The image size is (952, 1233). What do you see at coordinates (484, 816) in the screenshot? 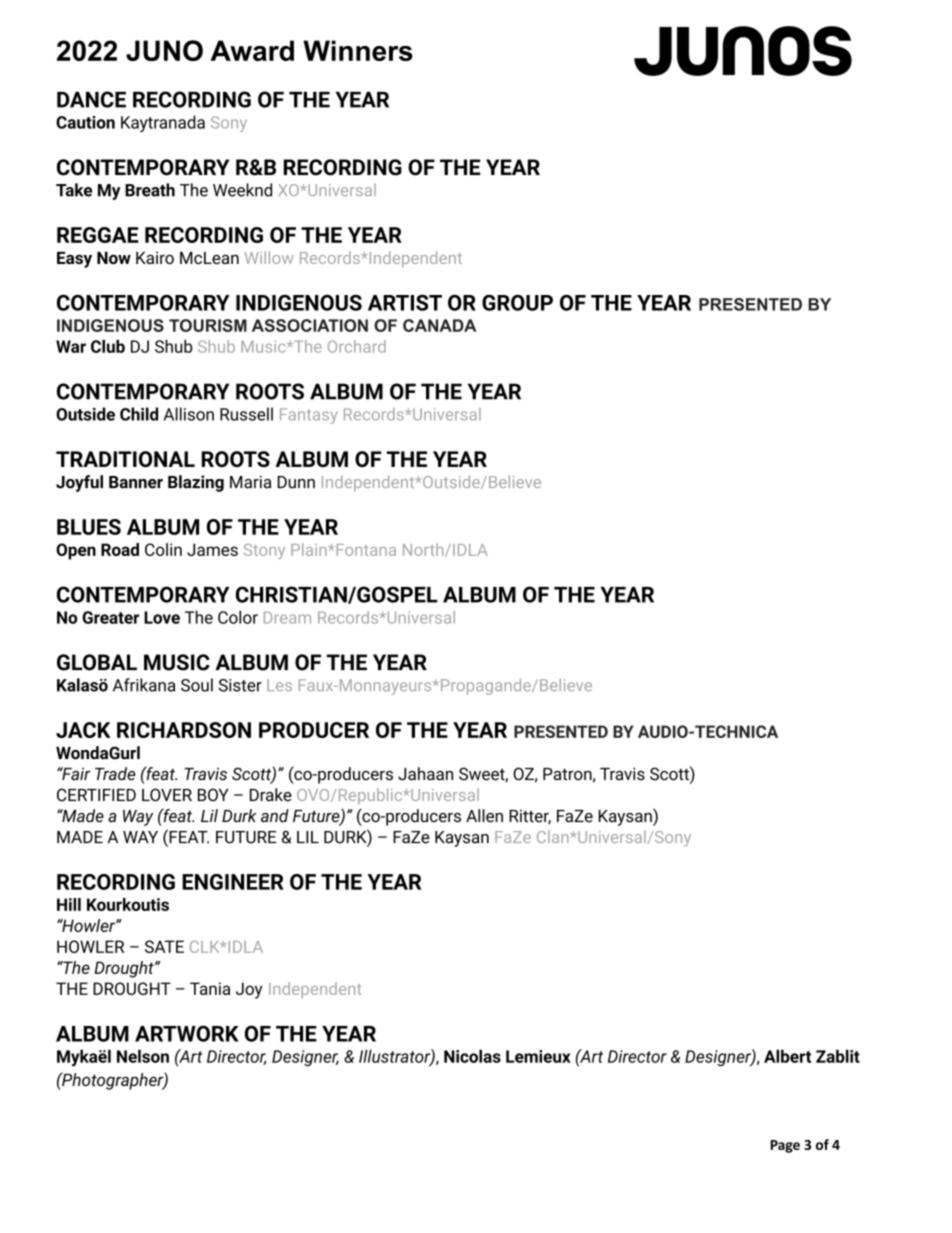
I see `Allen` at bounding box center [484, 816].
